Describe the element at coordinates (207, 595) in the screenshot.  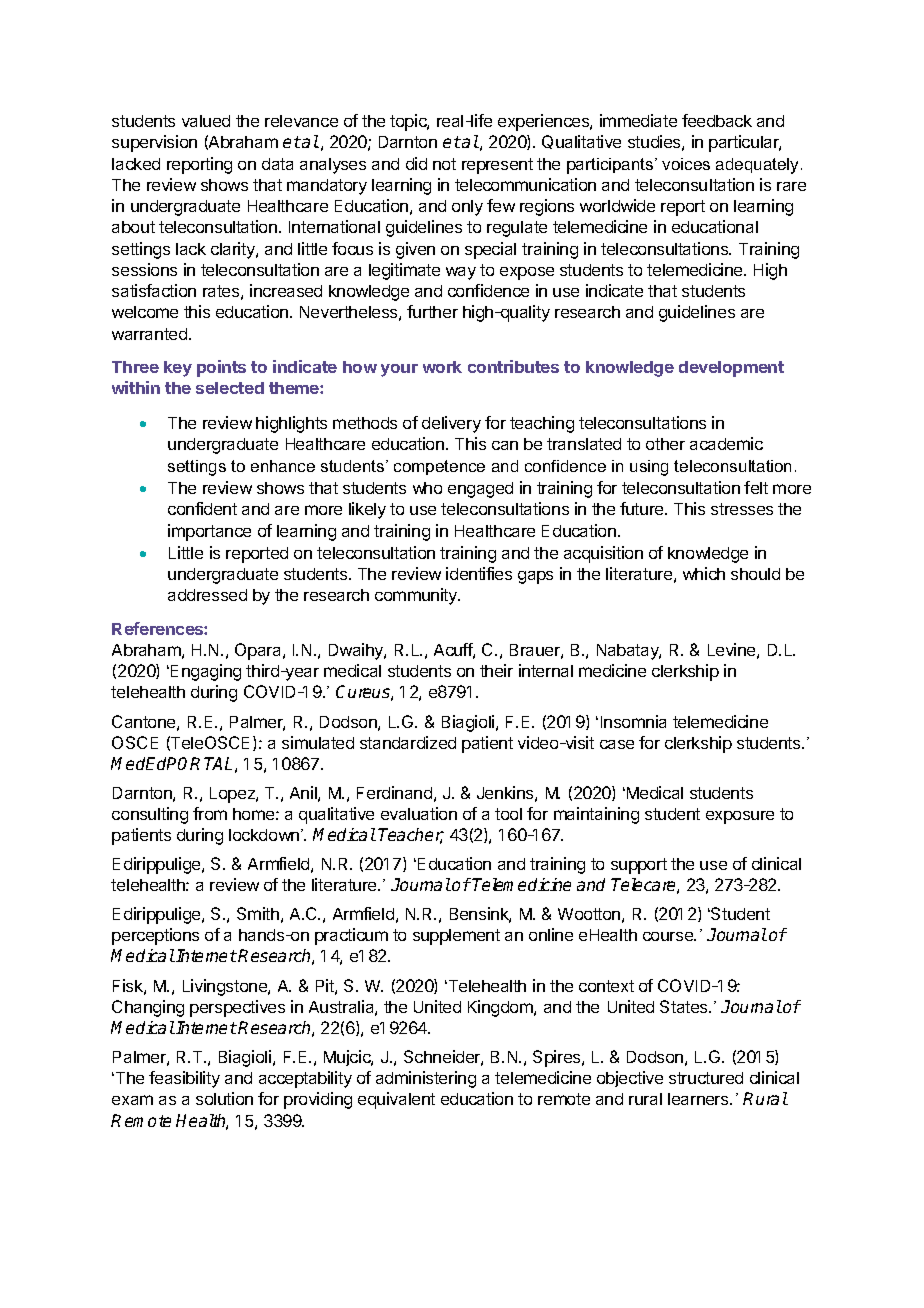
I see `addressed` at that location.
